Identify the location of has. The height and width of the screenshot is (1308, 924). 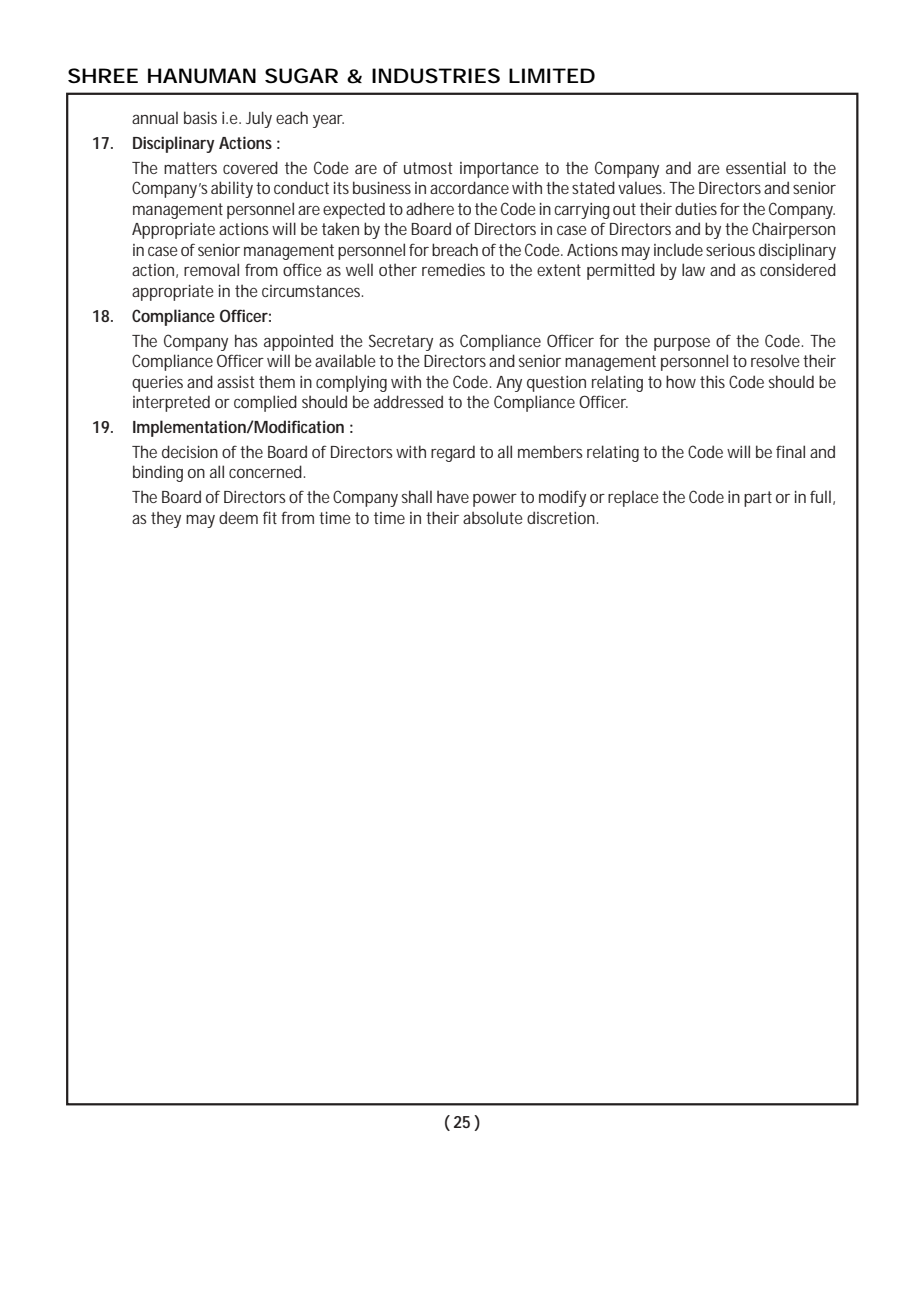
(246, 340).
